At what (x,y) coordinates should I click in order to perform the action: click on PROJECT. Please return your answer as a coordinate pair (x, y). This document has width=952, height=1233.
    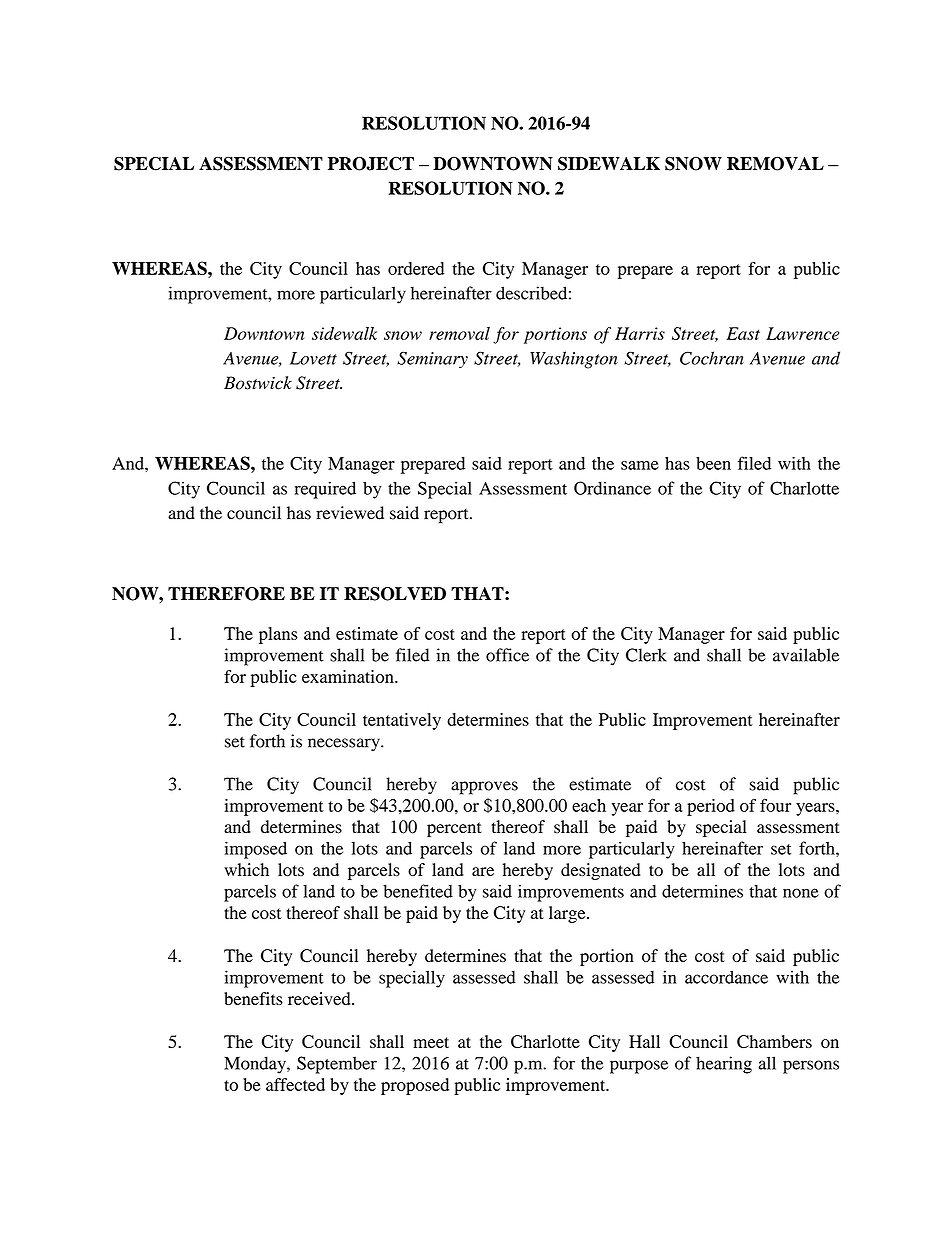
    Looking at the image, I should click on (371, 164).
